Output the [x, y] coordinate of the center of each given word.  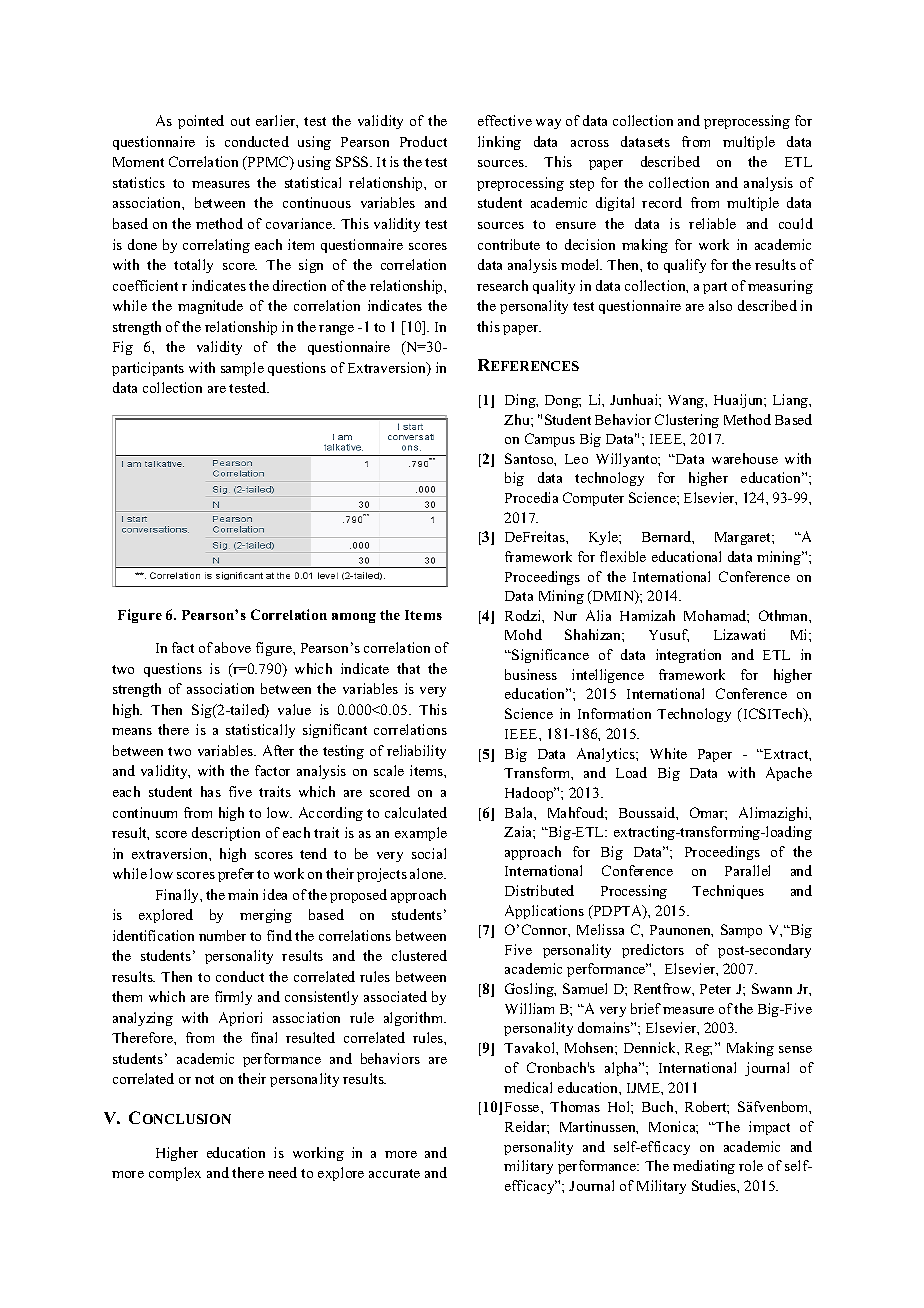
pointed [201, 122]
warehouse [745, 458]
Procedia [531, 497]
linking [499, 143]
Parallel [747, 870]
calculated [416, 812]
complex [175, 1174]
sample [242, 369]
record [662, 202]
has [211, 791]
